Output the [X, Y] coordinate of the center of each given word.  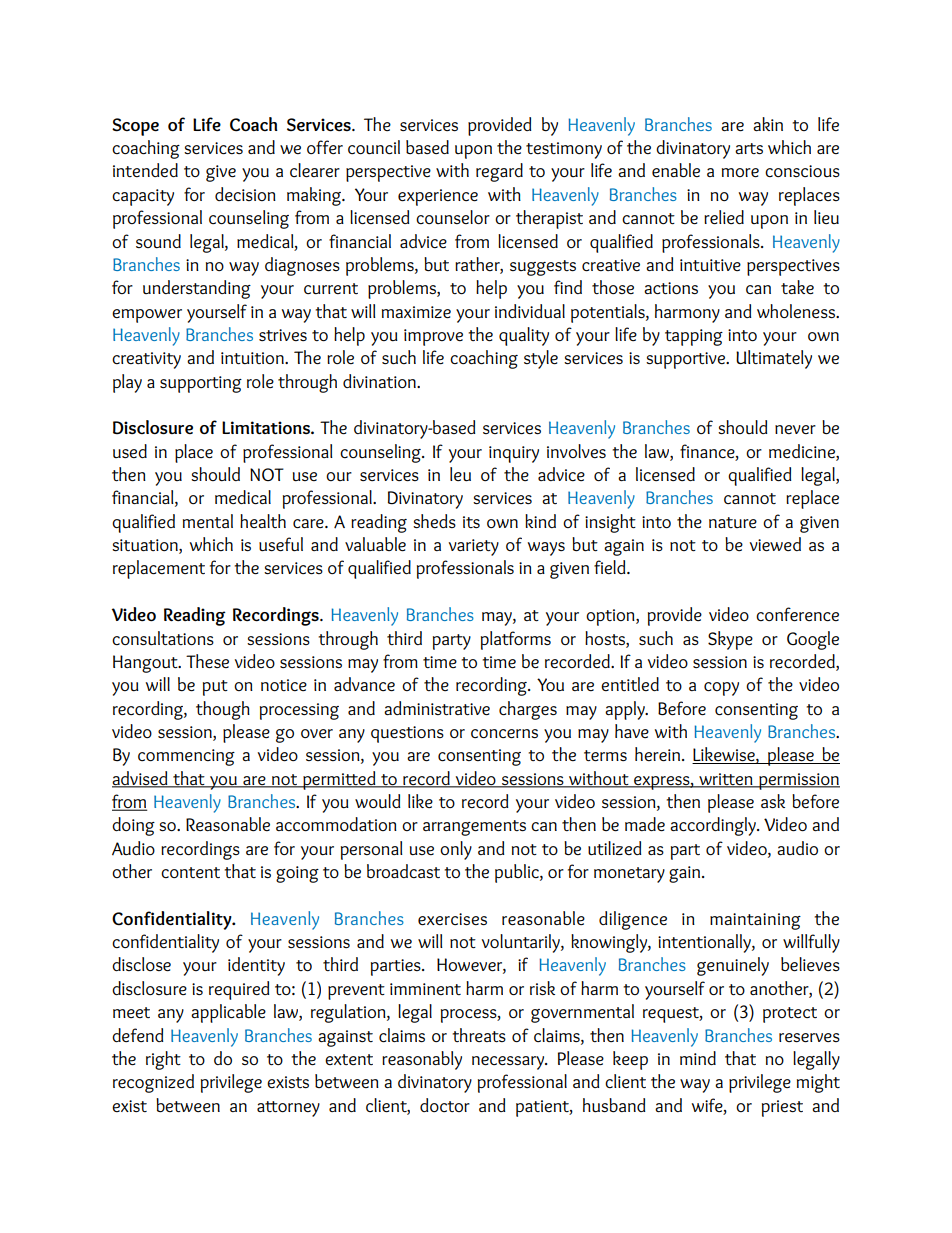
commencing [186, 757]
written [726, 780]
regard [499, 172]
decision [245, 194]
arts [749, 148]
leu [460, 474]
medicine [803, 452]
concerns [504, 733]
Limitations [267, 427]
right [163, 1060]
